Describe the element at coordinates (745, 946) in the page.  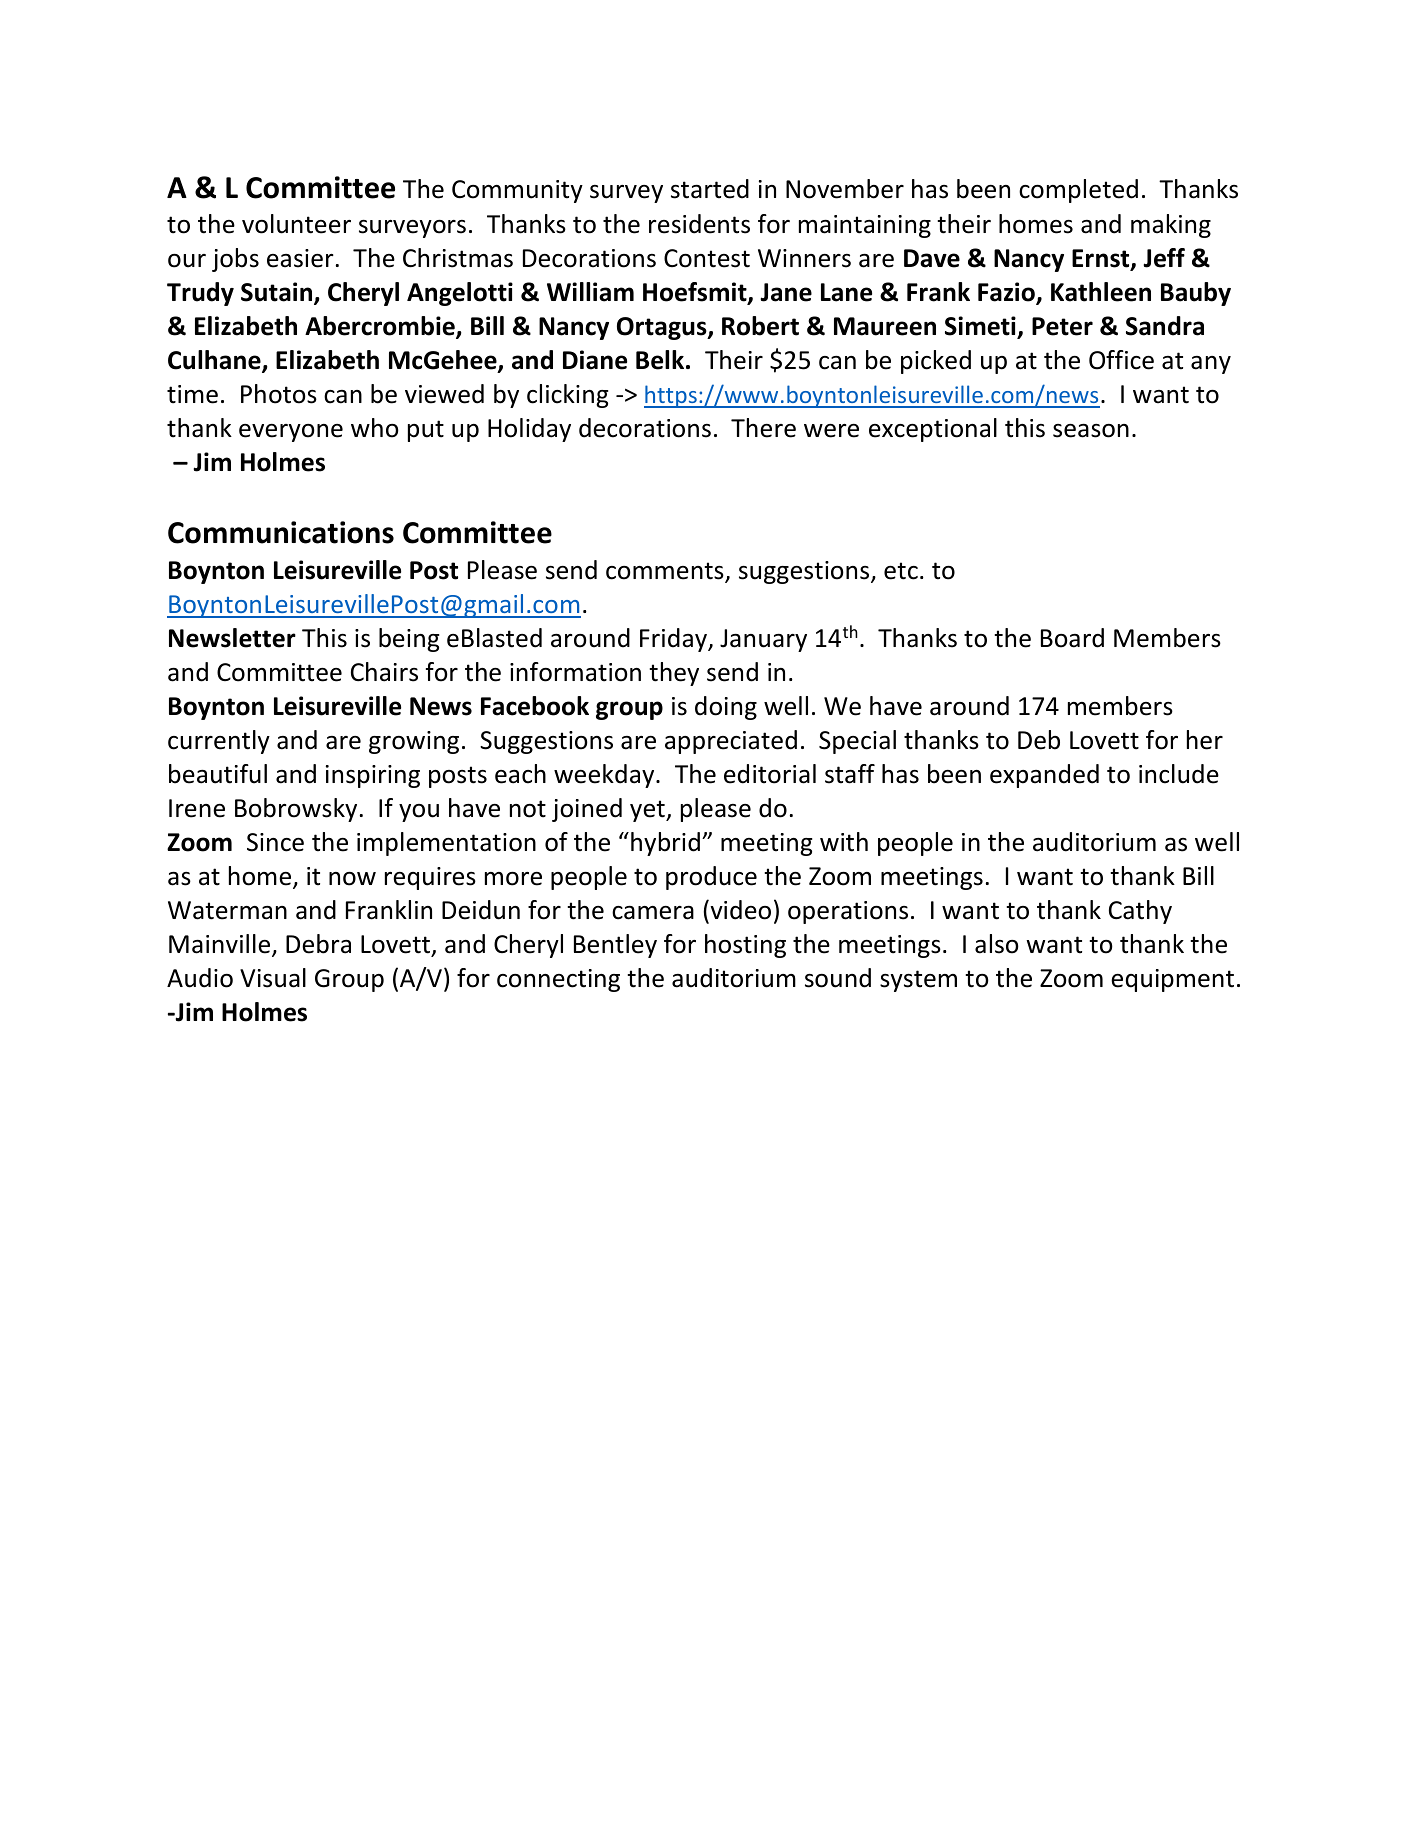
I see `hosting` at that location.
